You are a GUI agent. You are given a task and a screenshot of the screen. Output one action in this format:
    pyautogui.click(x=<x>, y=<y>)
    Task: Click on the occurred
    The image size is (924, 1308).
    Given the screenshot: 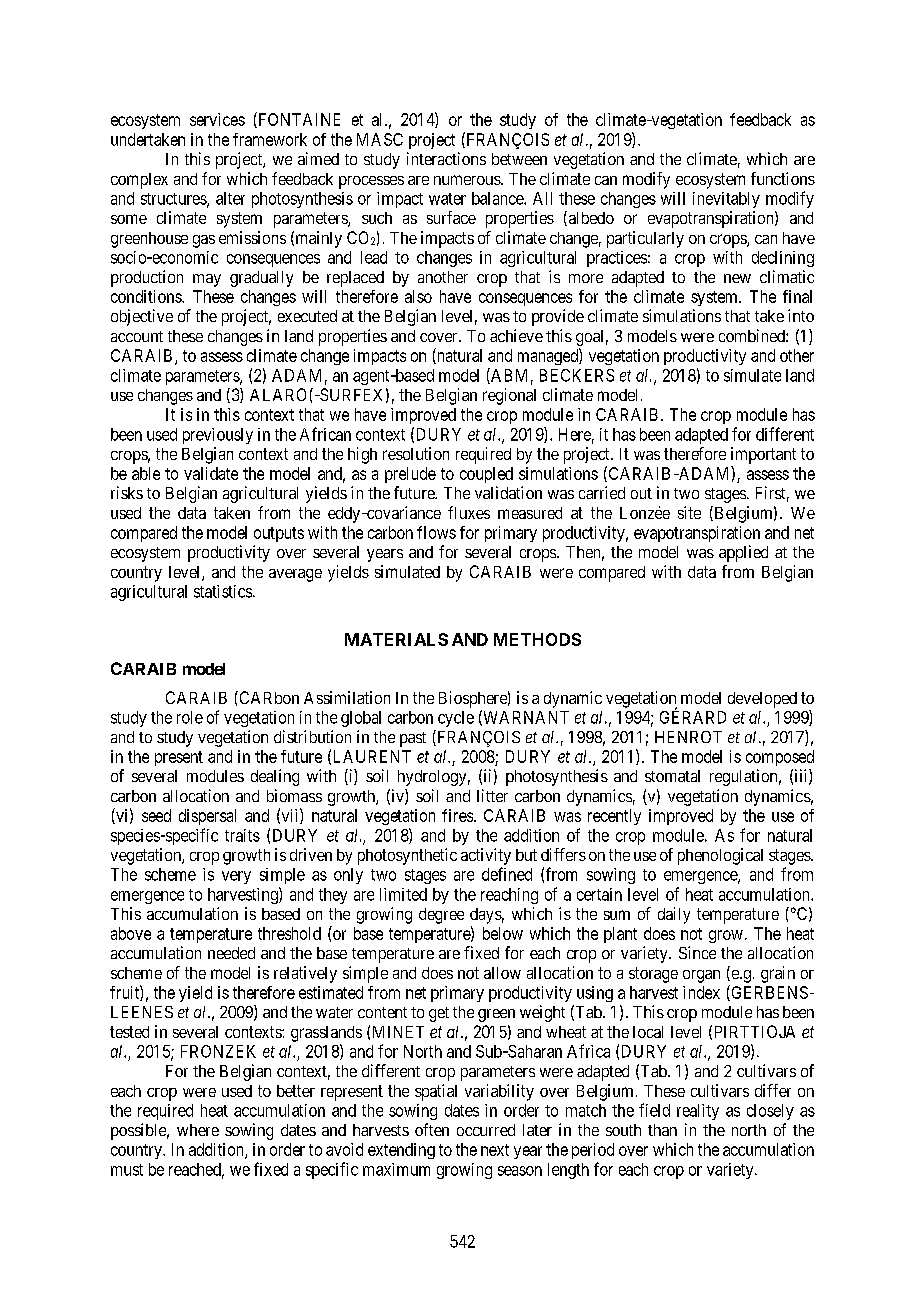 What is the action you would take?
    pyautogui.click(x=486, y=1130)
